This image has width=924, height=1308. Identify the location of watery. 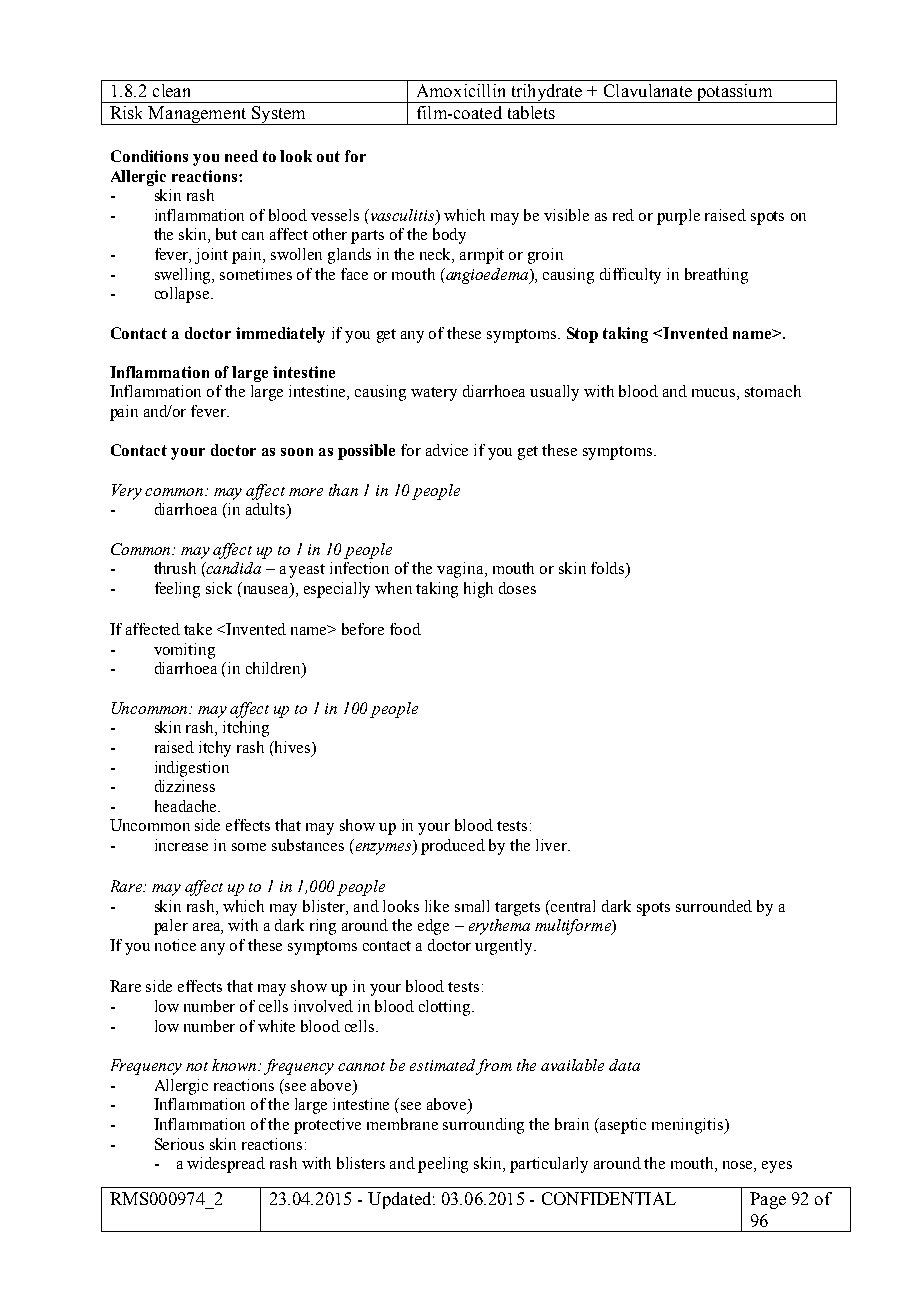
(434, 394).
